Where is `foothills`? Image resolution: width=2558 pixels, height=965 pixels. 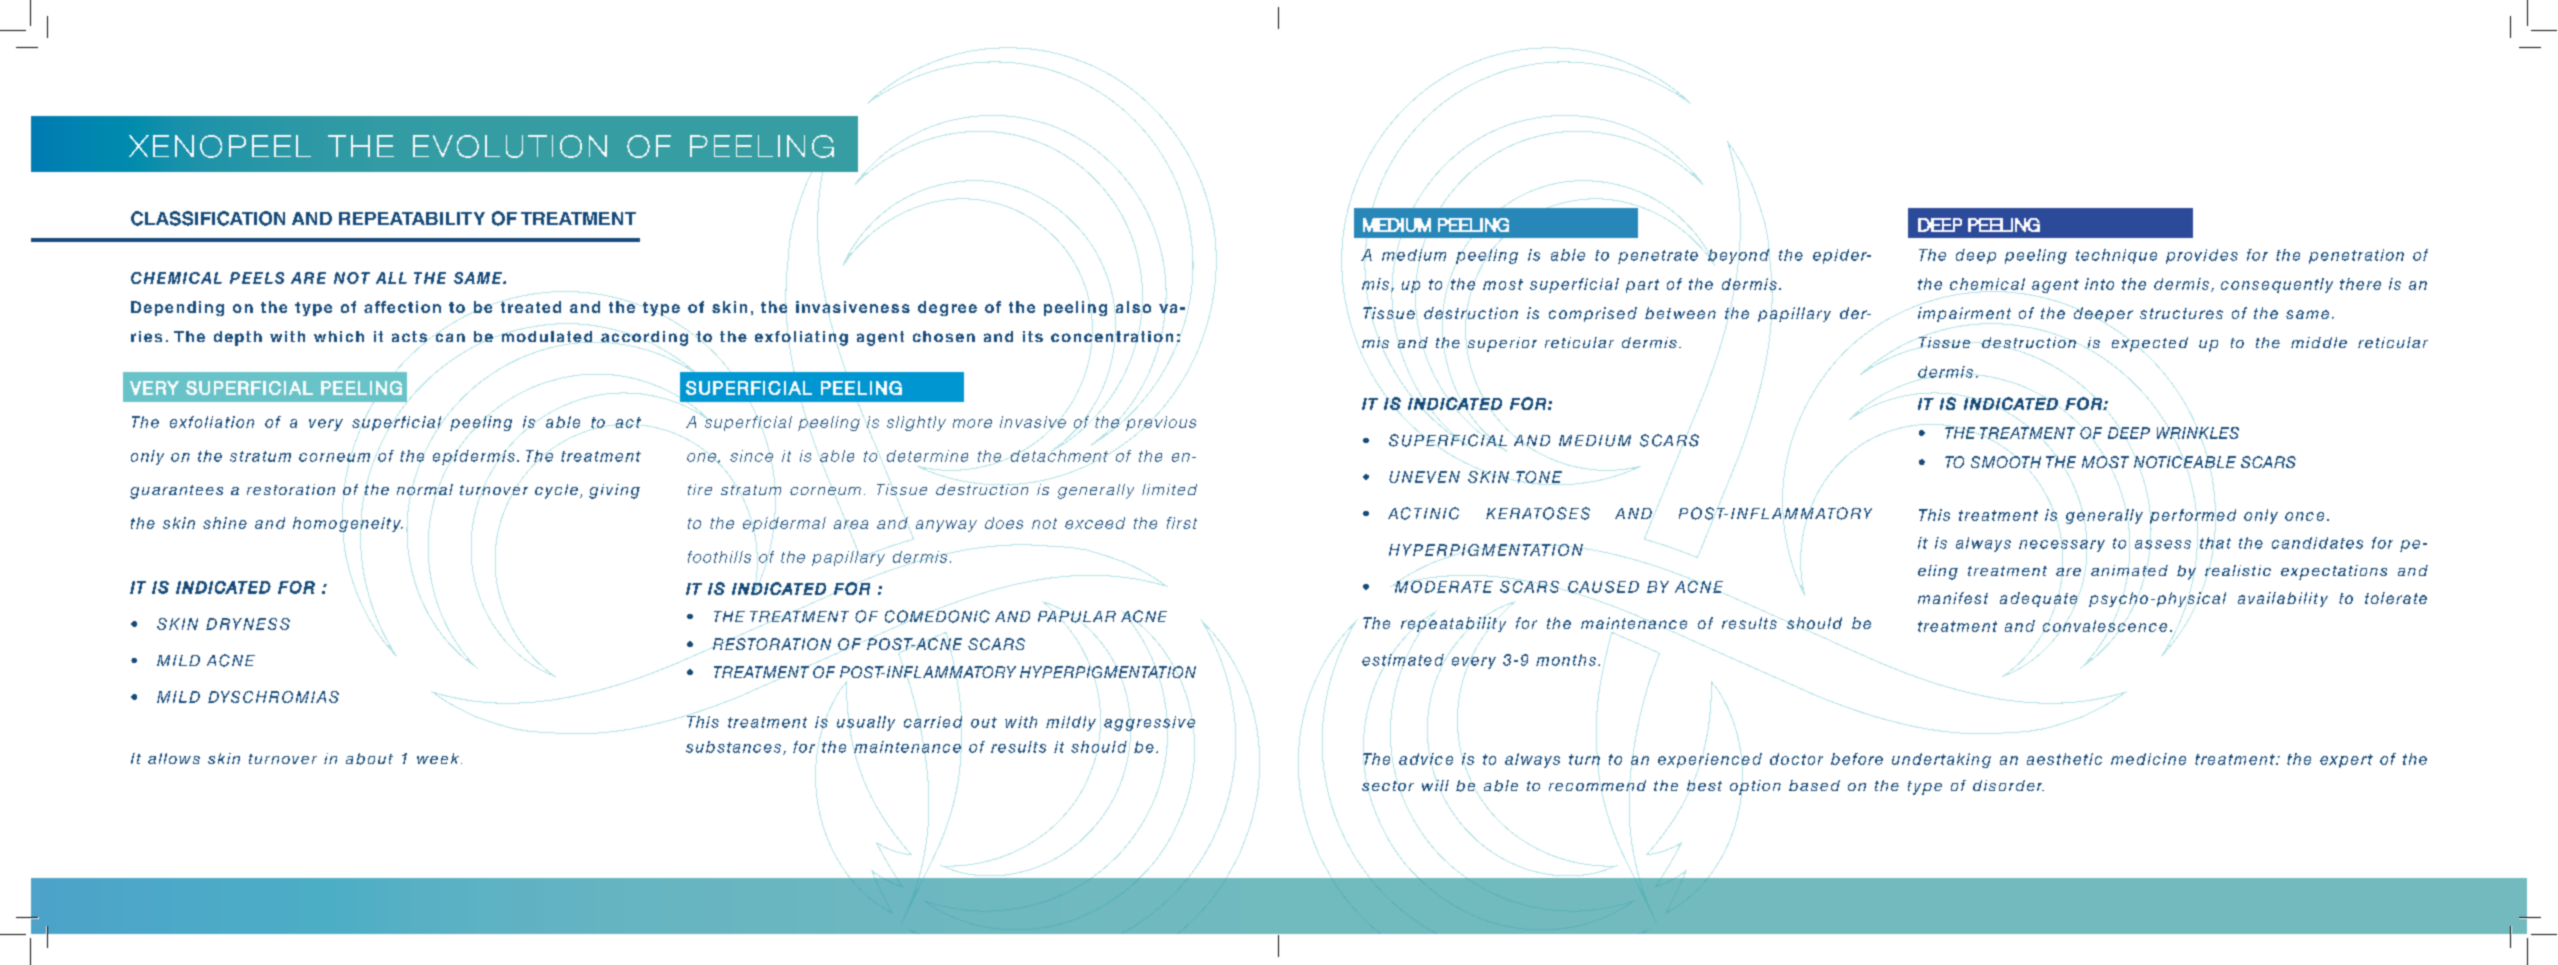 foothills is located at coordinates (719, 557).
